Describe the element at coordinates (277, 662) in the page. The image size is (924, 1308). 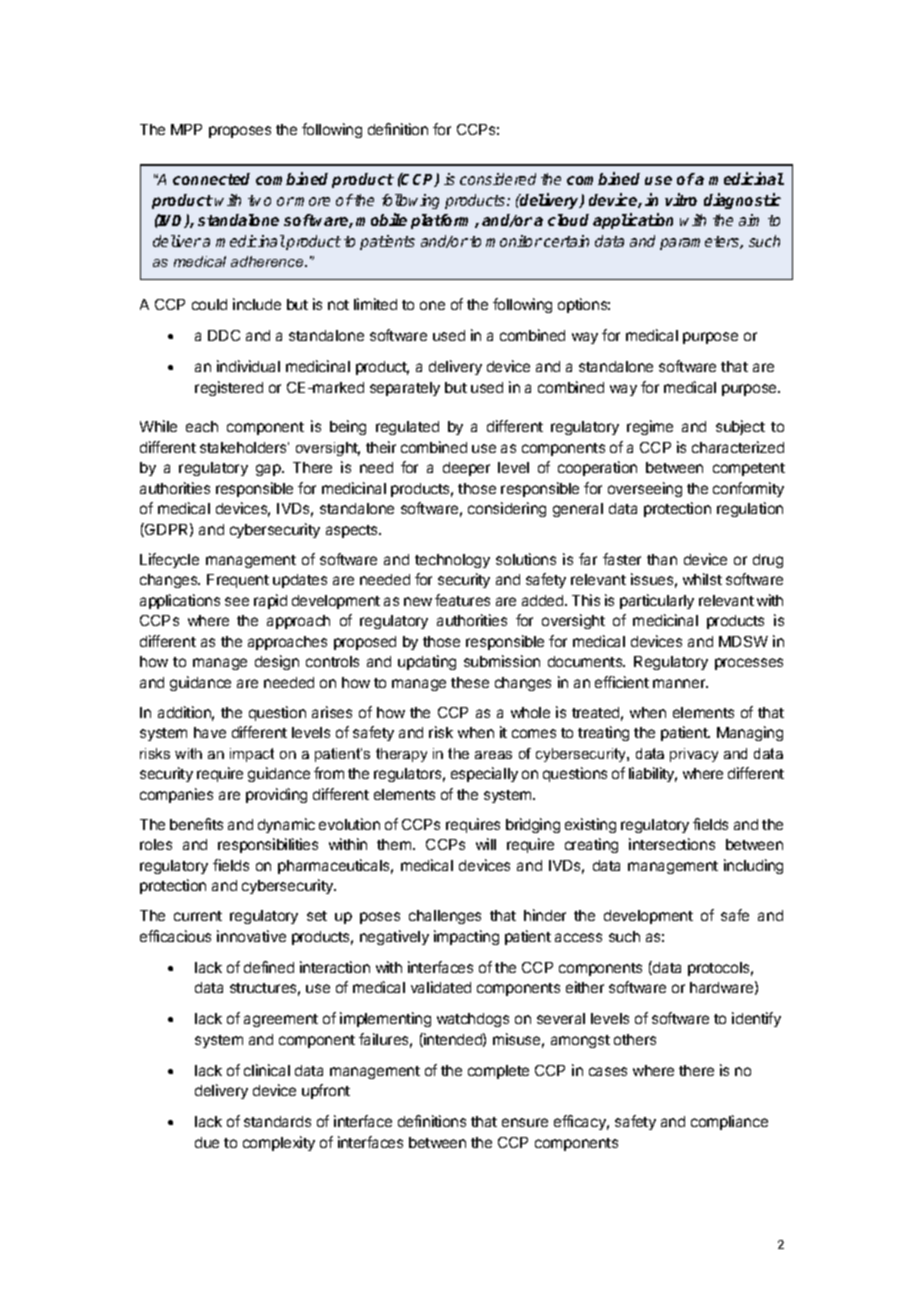
I see `design` at that location.
